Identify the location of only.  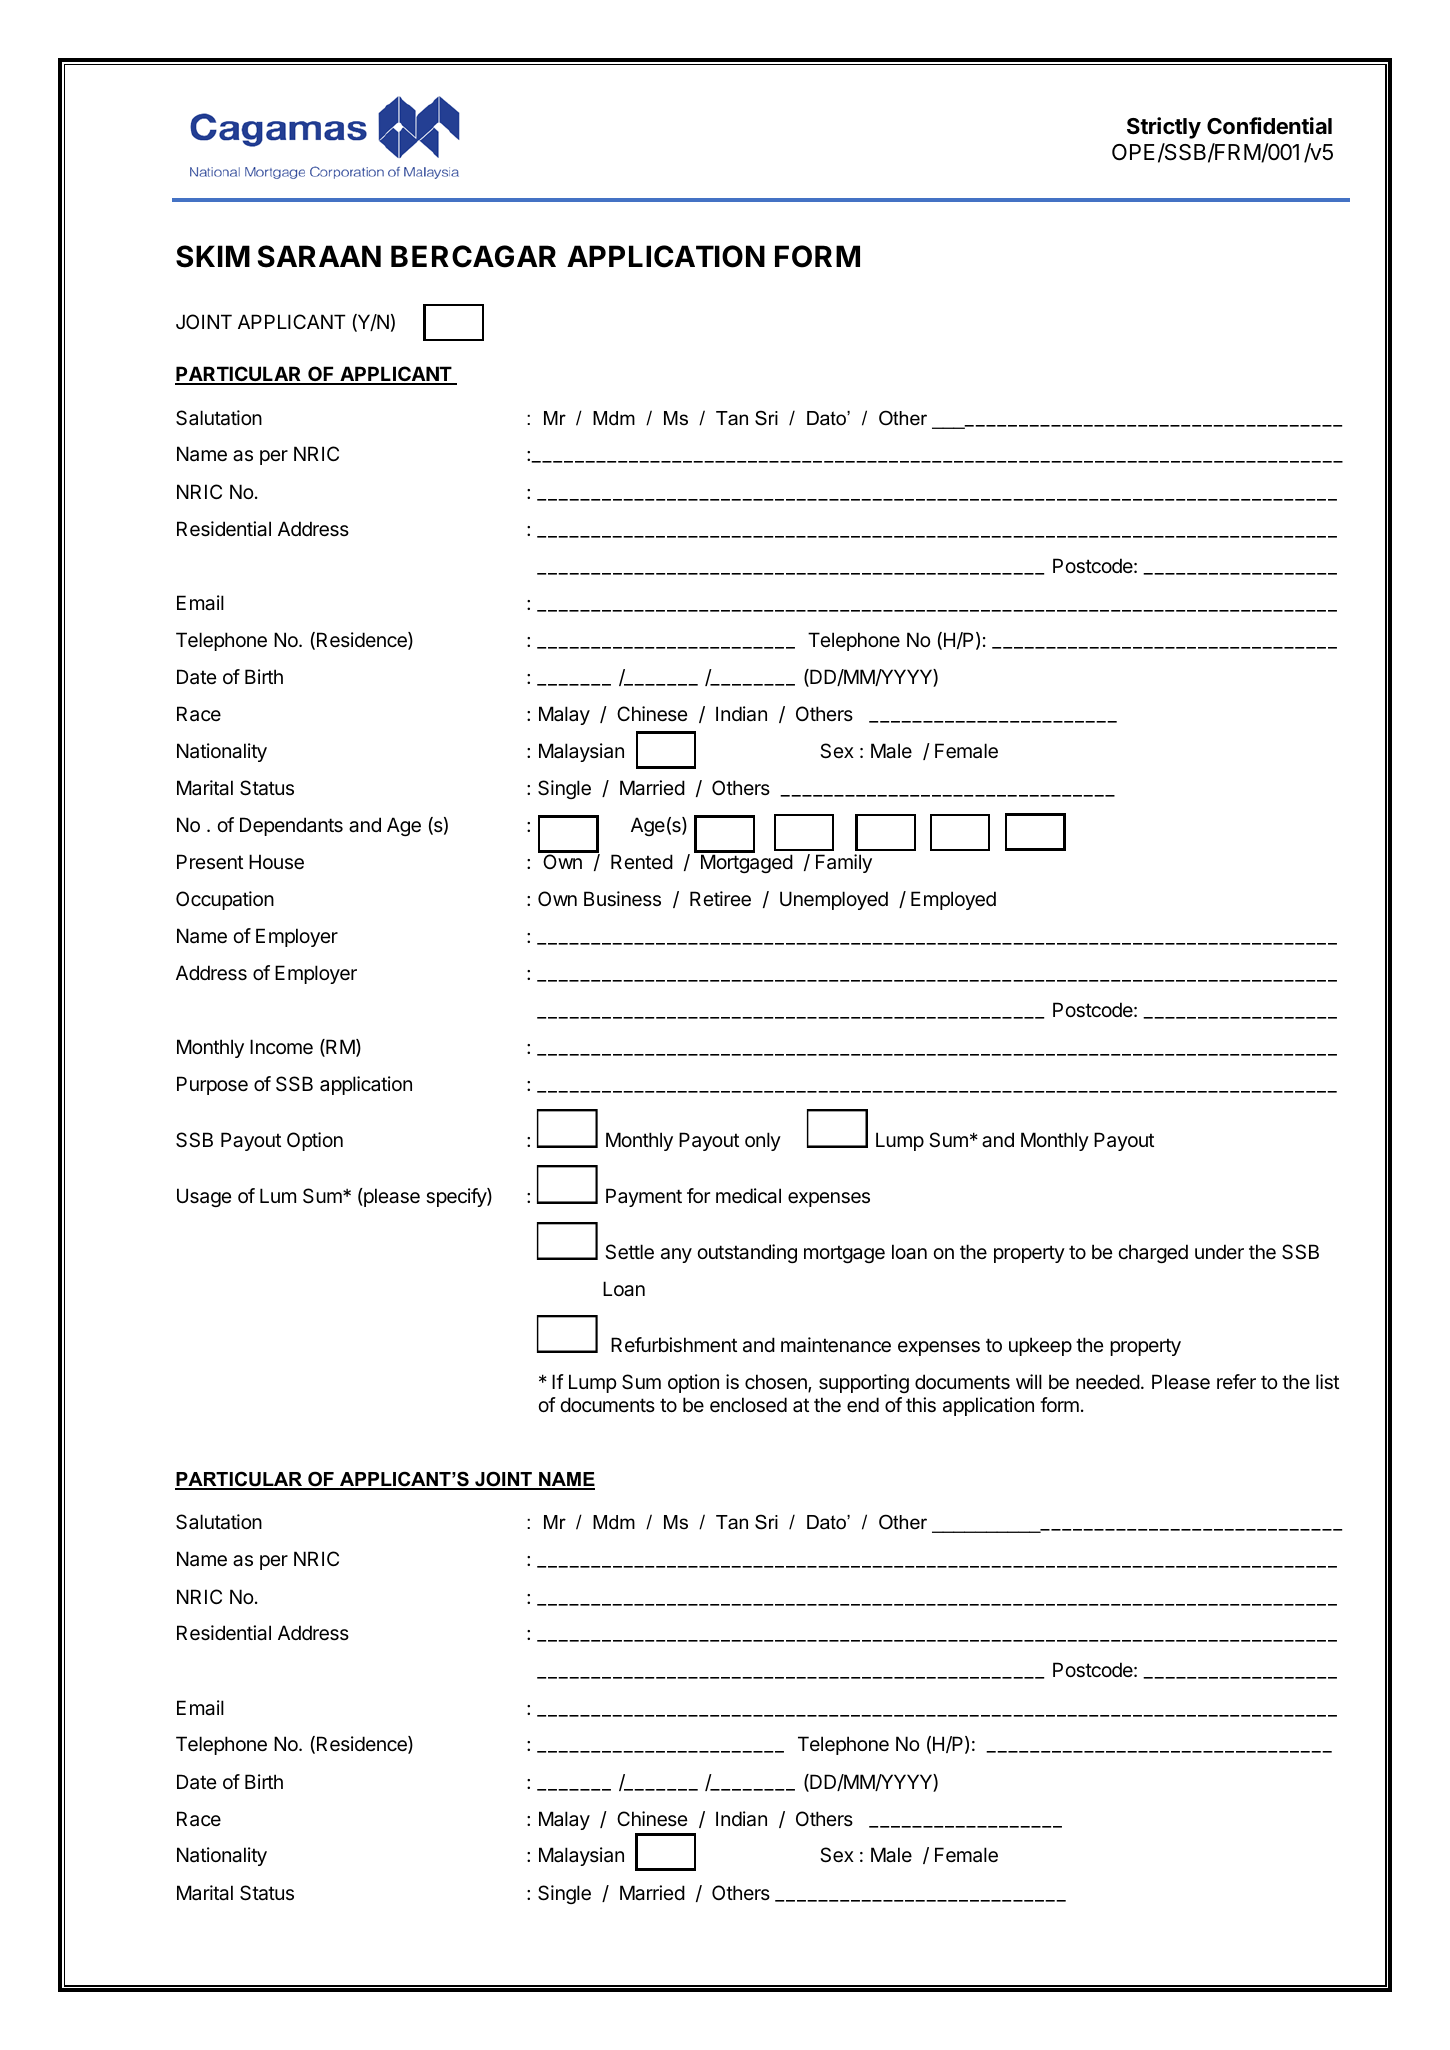
(763, 1141).
